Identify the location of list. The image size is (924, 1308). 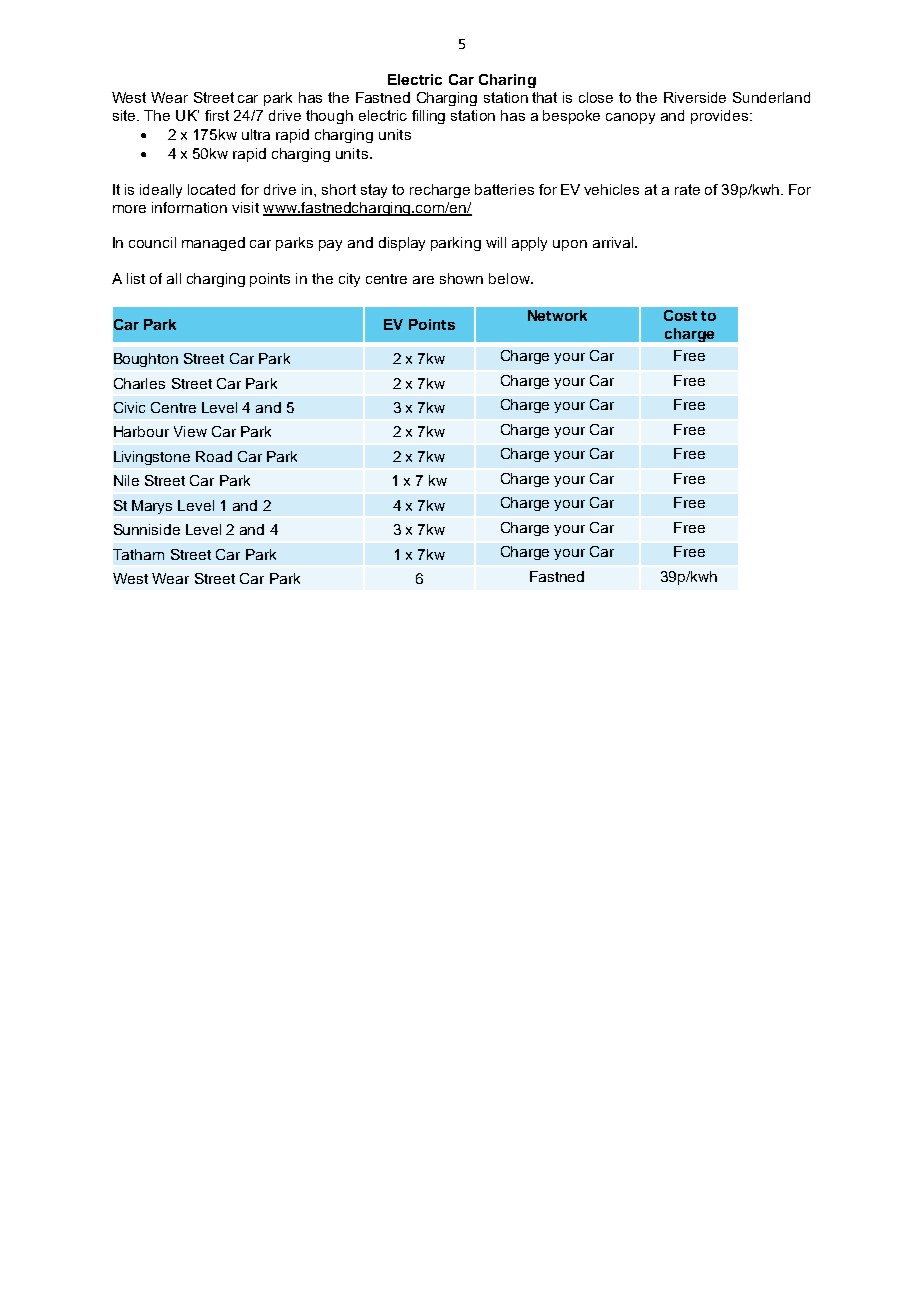
(136, 278).
